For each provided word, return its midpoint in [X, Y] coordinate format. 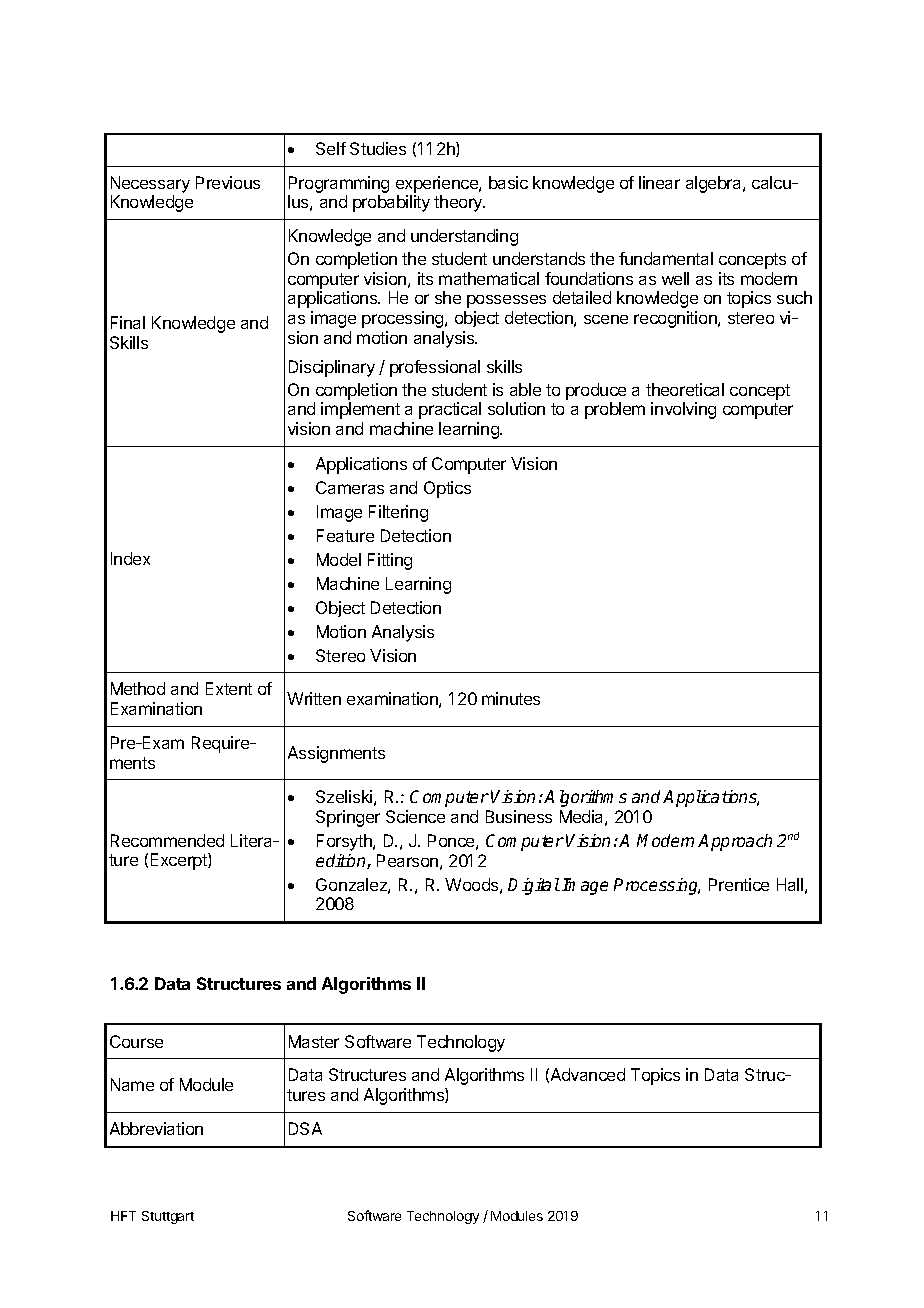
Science [415, 816]
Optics [447, 489]
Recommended [167, 840]
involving [683, 410]
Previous [228, 182]
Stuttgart [168, 1217]
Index [130, 558]
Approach [735, 842]
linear [659, 182]
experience [438, 184]
